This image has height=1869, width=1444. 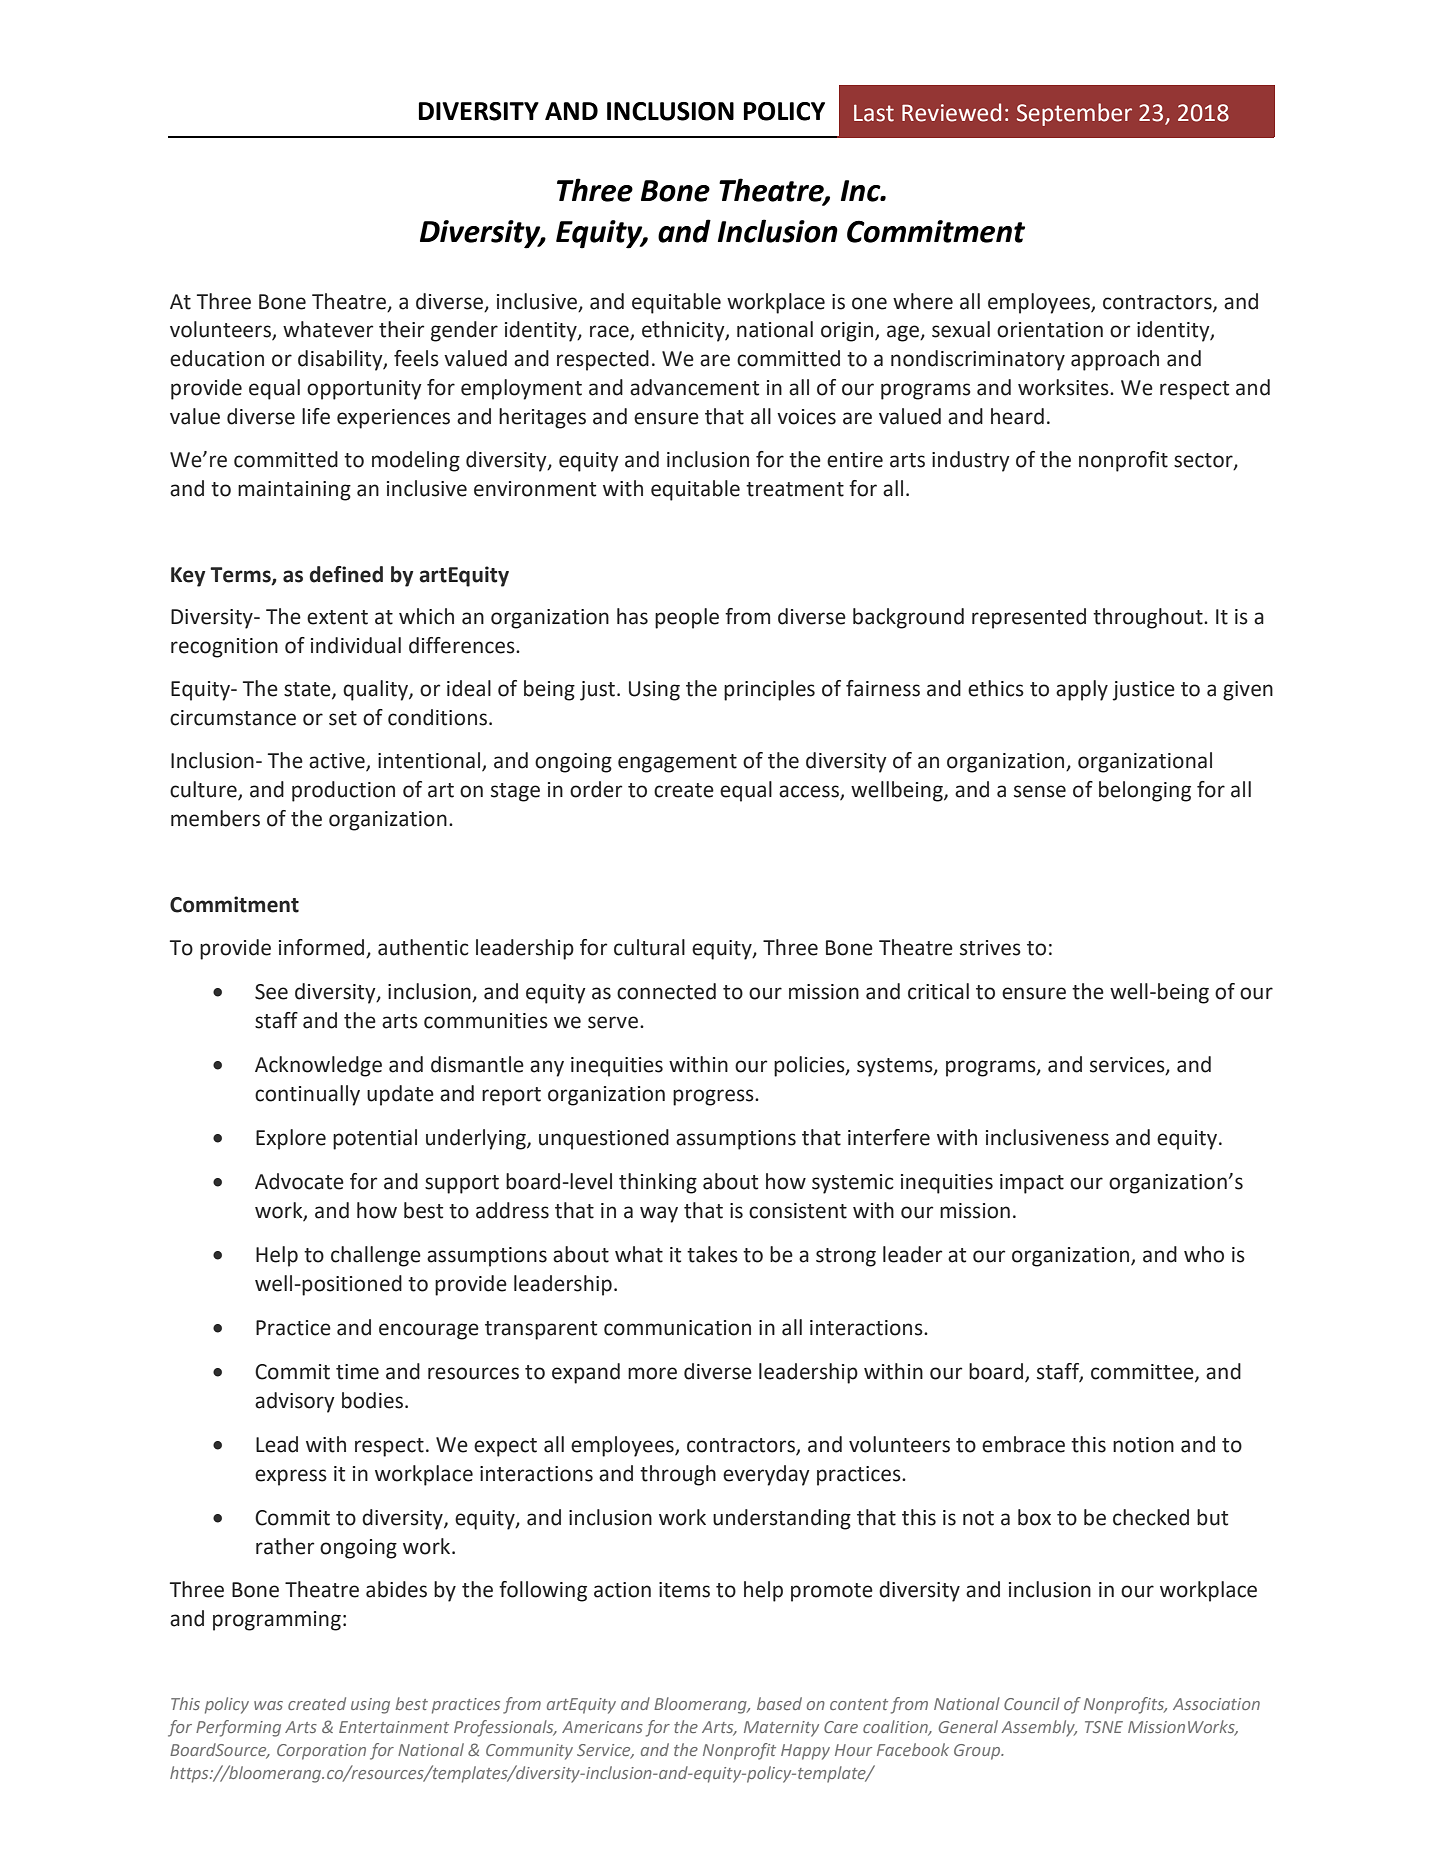 What do you see at coordinates (658, 1183) in the image?
I see `thinking` at bounding box center [658, 1183].
